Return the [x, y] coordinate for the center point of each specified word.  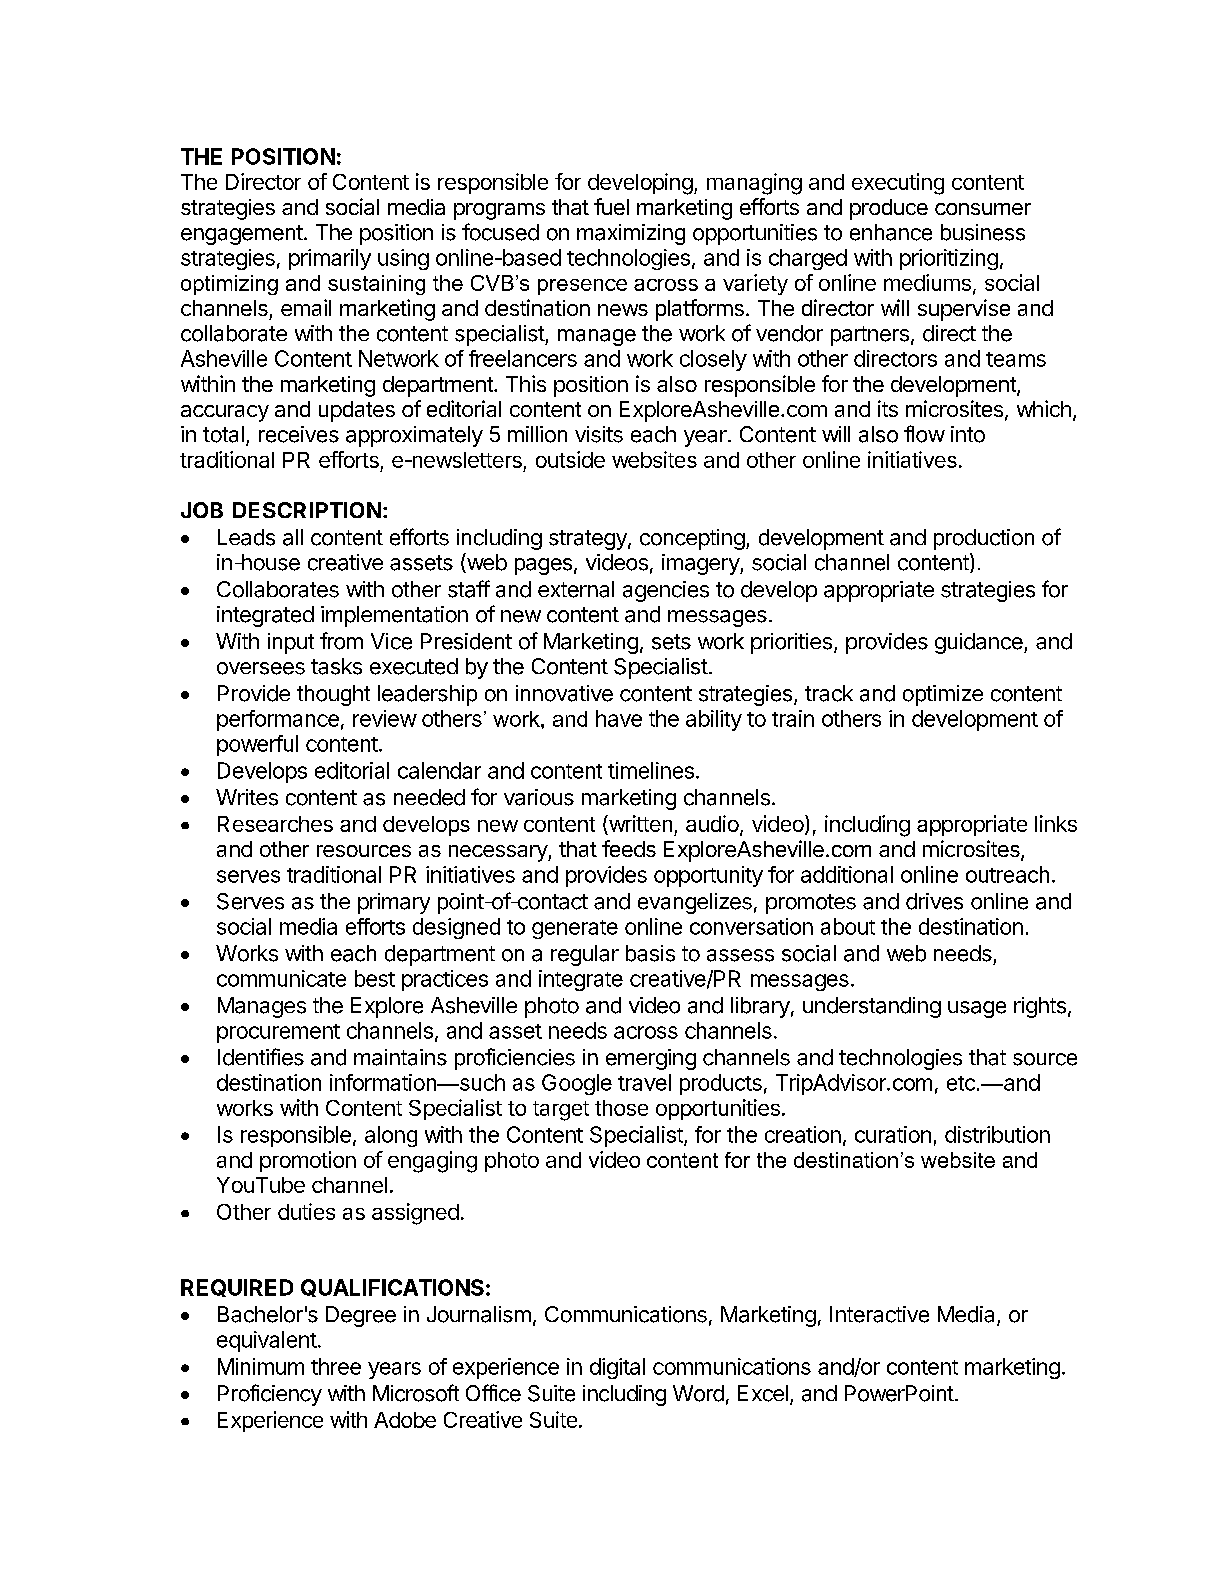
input [291, 643]
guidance [980, 643]
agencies [666, 591]
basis [650, 953]
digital [617, 1368]
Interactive [879, 1314]
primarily [330, 259]
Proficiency [270, 1395]
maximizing [631, 234]
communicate [281, 978]
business [983, 232]
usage [977, 1009]
